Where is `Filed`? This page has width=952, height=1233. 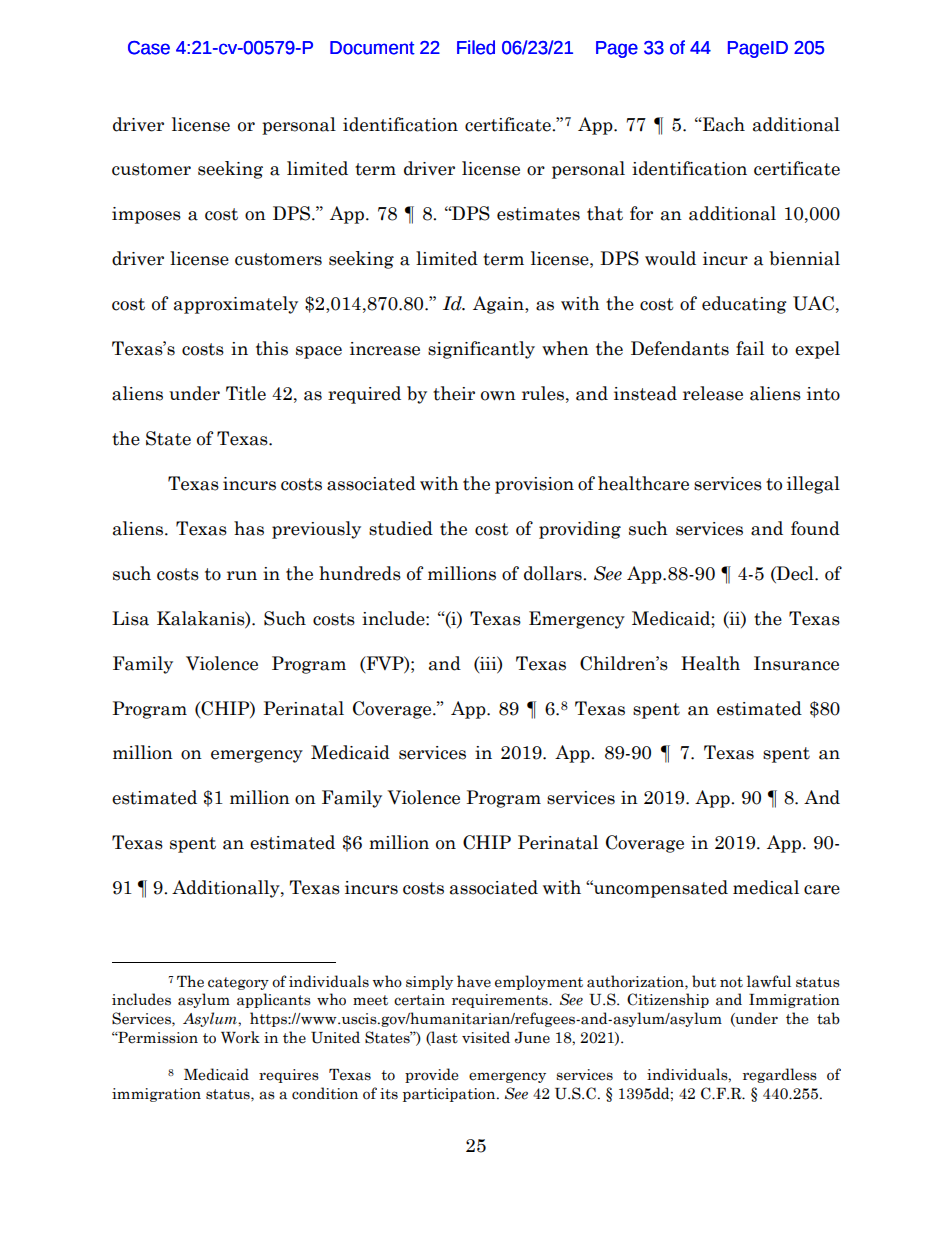 Filed is located at coordinates (476, 47).
